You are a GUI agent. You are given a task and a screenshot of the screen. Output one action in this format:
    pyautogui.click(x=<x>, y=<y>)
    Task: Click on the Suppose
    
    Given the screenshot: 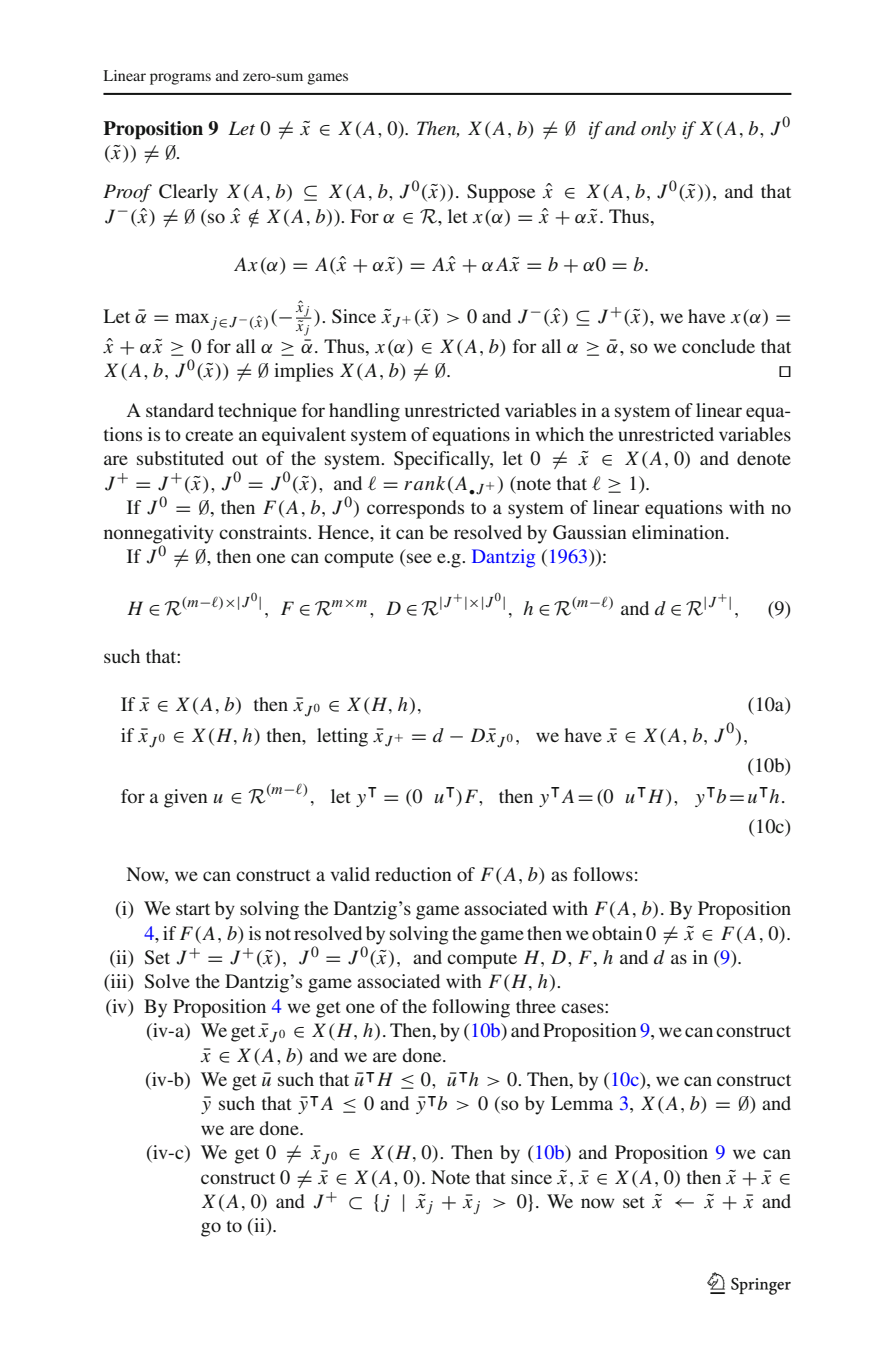 What is the action you would take?
    pyautogui.click(x=501, y=193)
